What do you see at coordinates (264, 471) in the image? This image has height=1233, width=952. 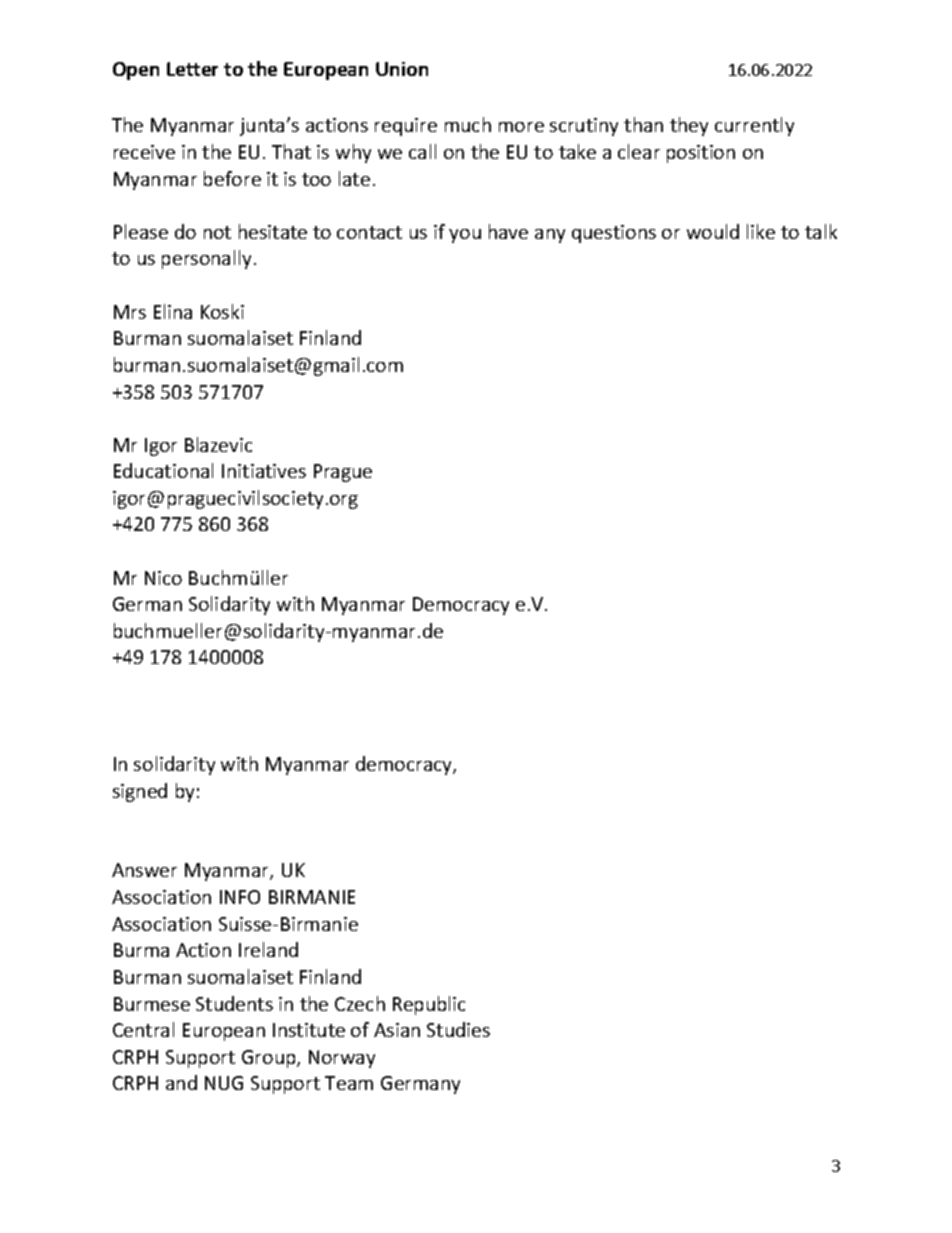 I see `Initiatives` at bounding box center [264, 471].
